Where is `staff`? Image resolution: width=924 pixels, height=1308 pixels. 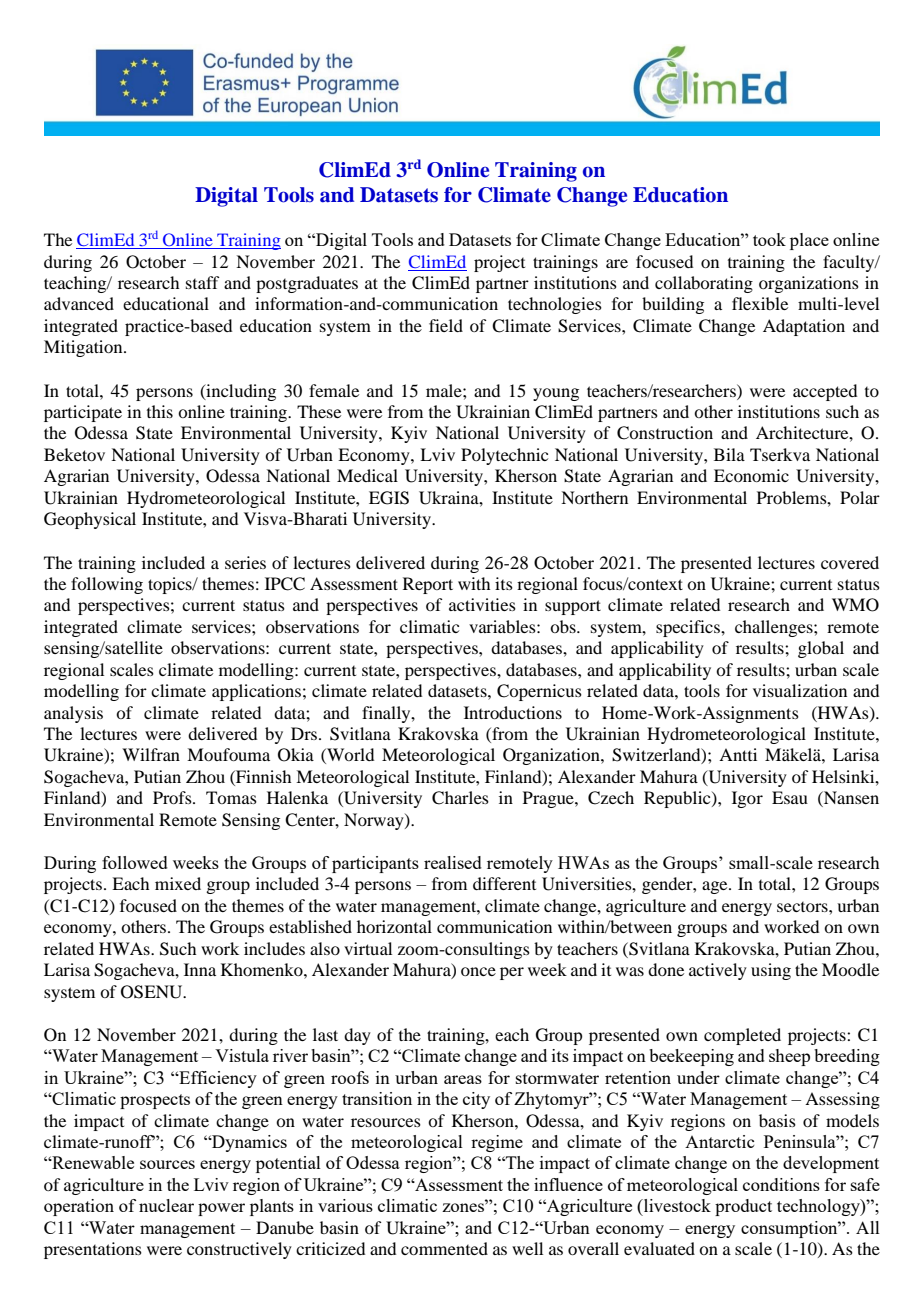
staff is located at coordinates (202, 282).
